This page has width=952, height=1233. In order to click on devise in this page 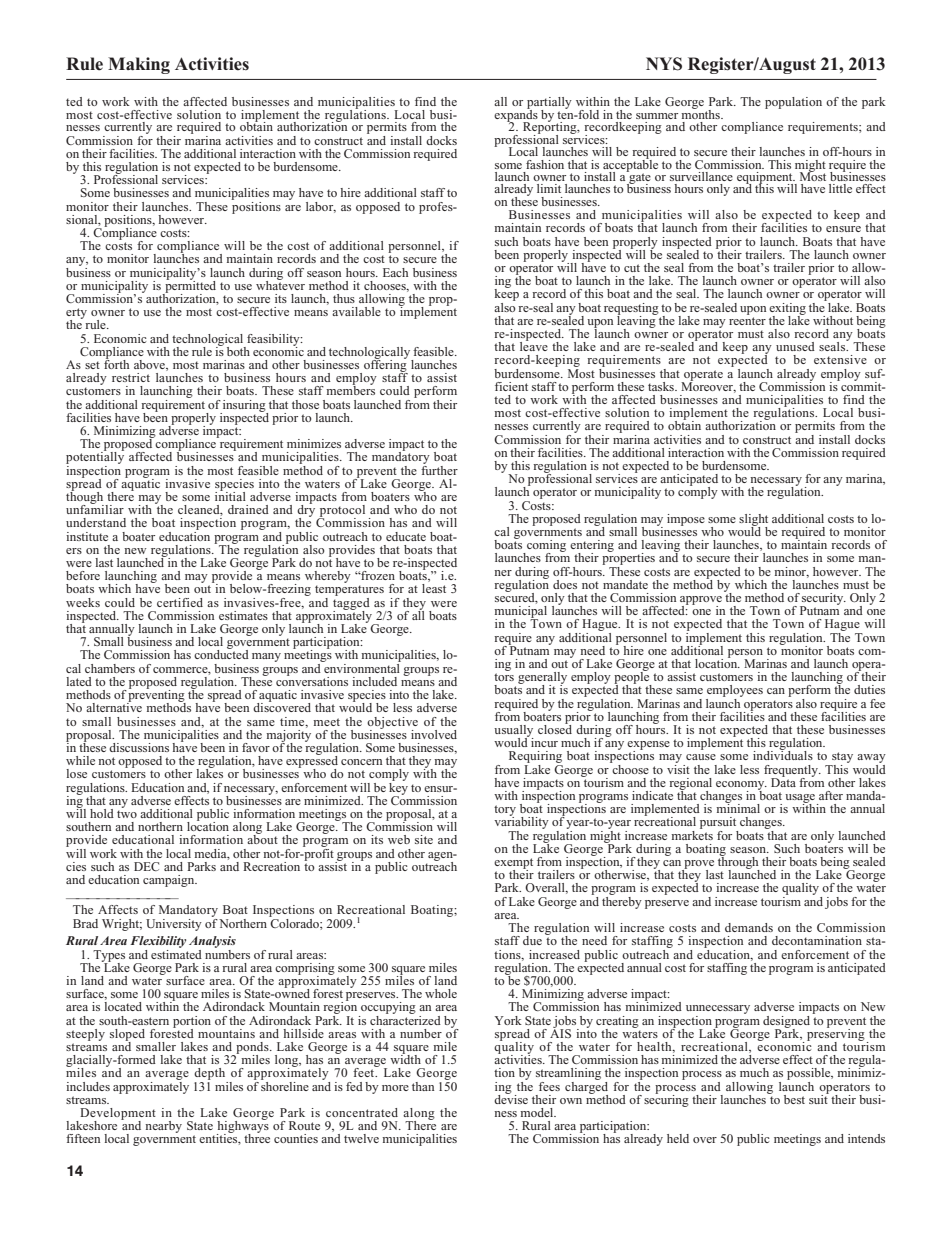, I will do `click(511, 1098)`.
